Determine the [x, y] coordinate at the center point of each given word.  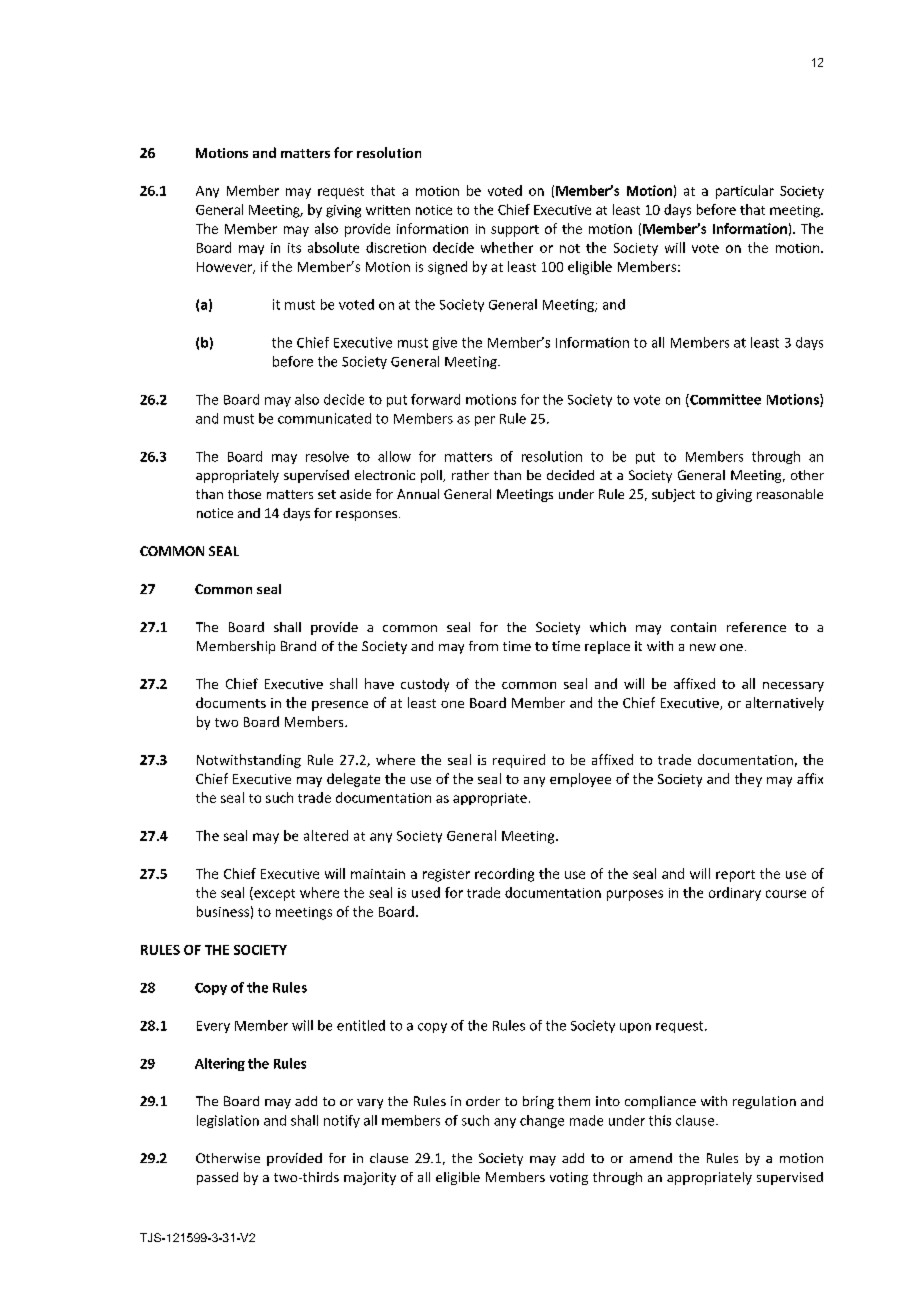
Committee [724, 400]
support [515, 231]
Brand [298, 646]
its [294, 248]
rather [470, 475]
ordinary [735, 894]
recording [504, 875]
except [273, 894]
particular [745, 192]
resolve [327, 456]
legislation [228, 1121]
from [483, 646]
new [703, 647]
